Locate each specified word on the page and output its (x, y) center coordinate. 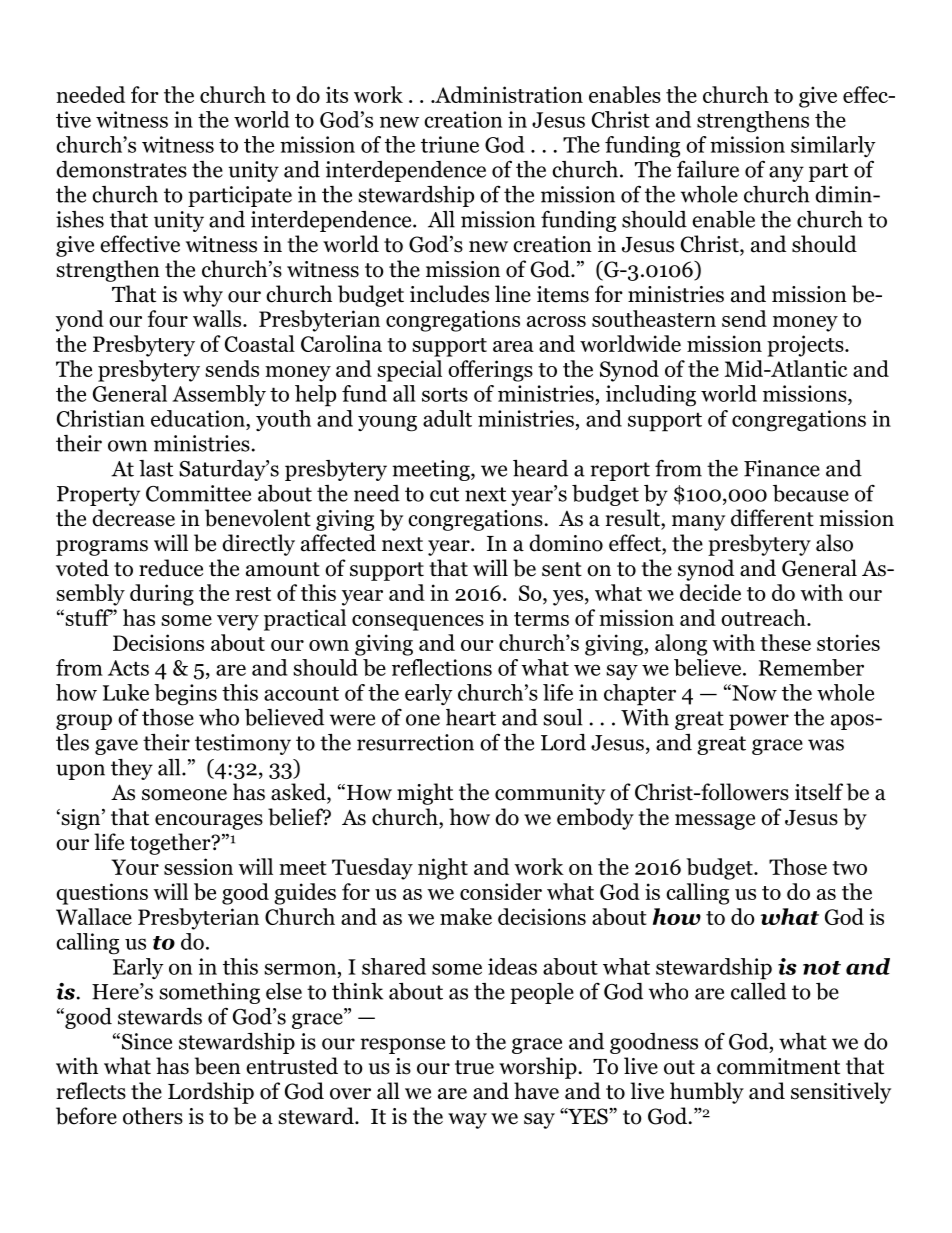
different (772, 518)
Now (753, 692)
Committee (198, 493)
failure (708, 169)
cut (445, 494)
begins (185, 695)
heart (471, 717)
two (849, 868)
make (466, 916)
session (198, 866)
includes (449, 294)
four (168, 318)
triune (450, 144)
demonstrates (121, 169)
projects (806, 346)
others (153, 1116)
